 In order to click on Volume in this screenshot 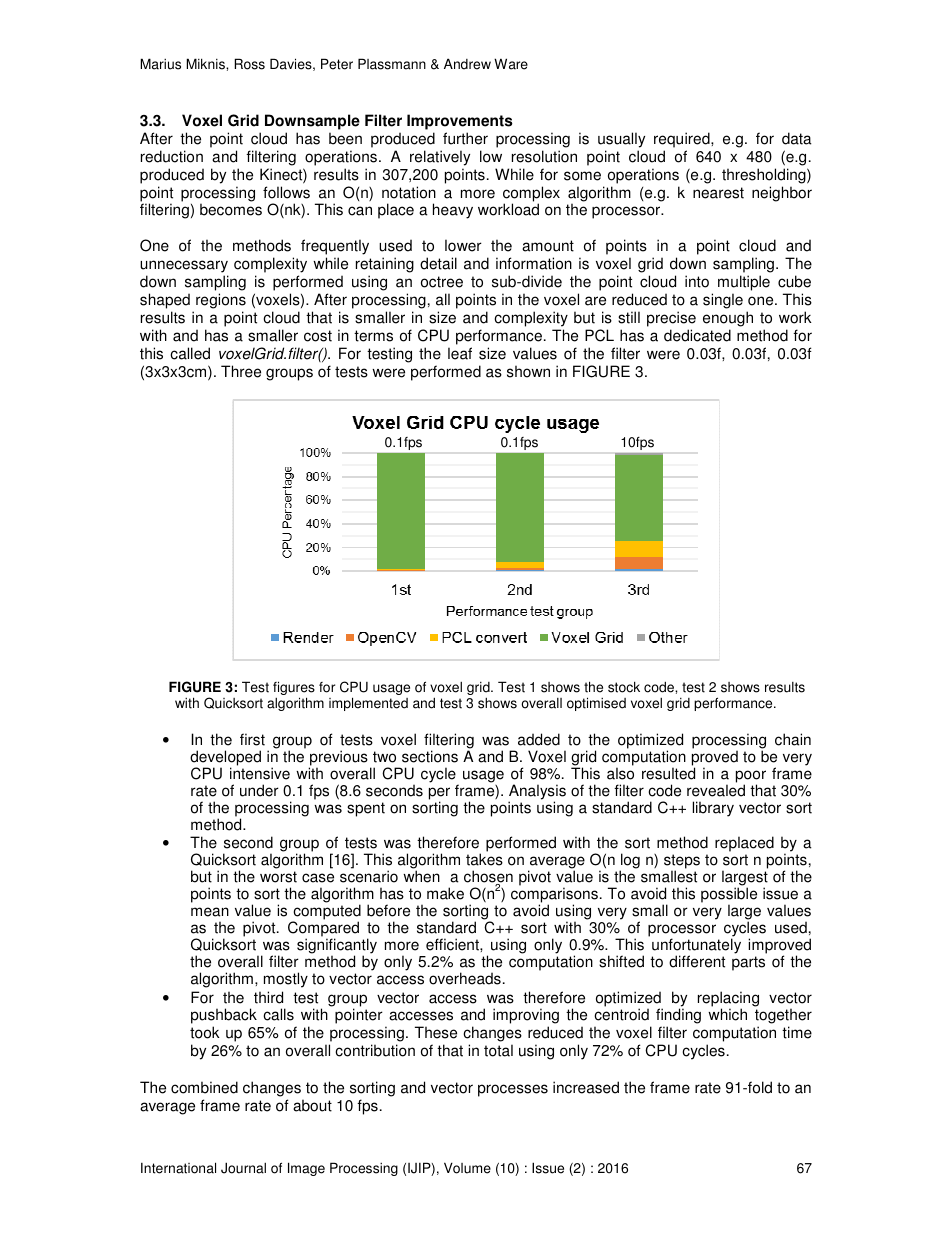, I will do `click(467, 1168)`.
